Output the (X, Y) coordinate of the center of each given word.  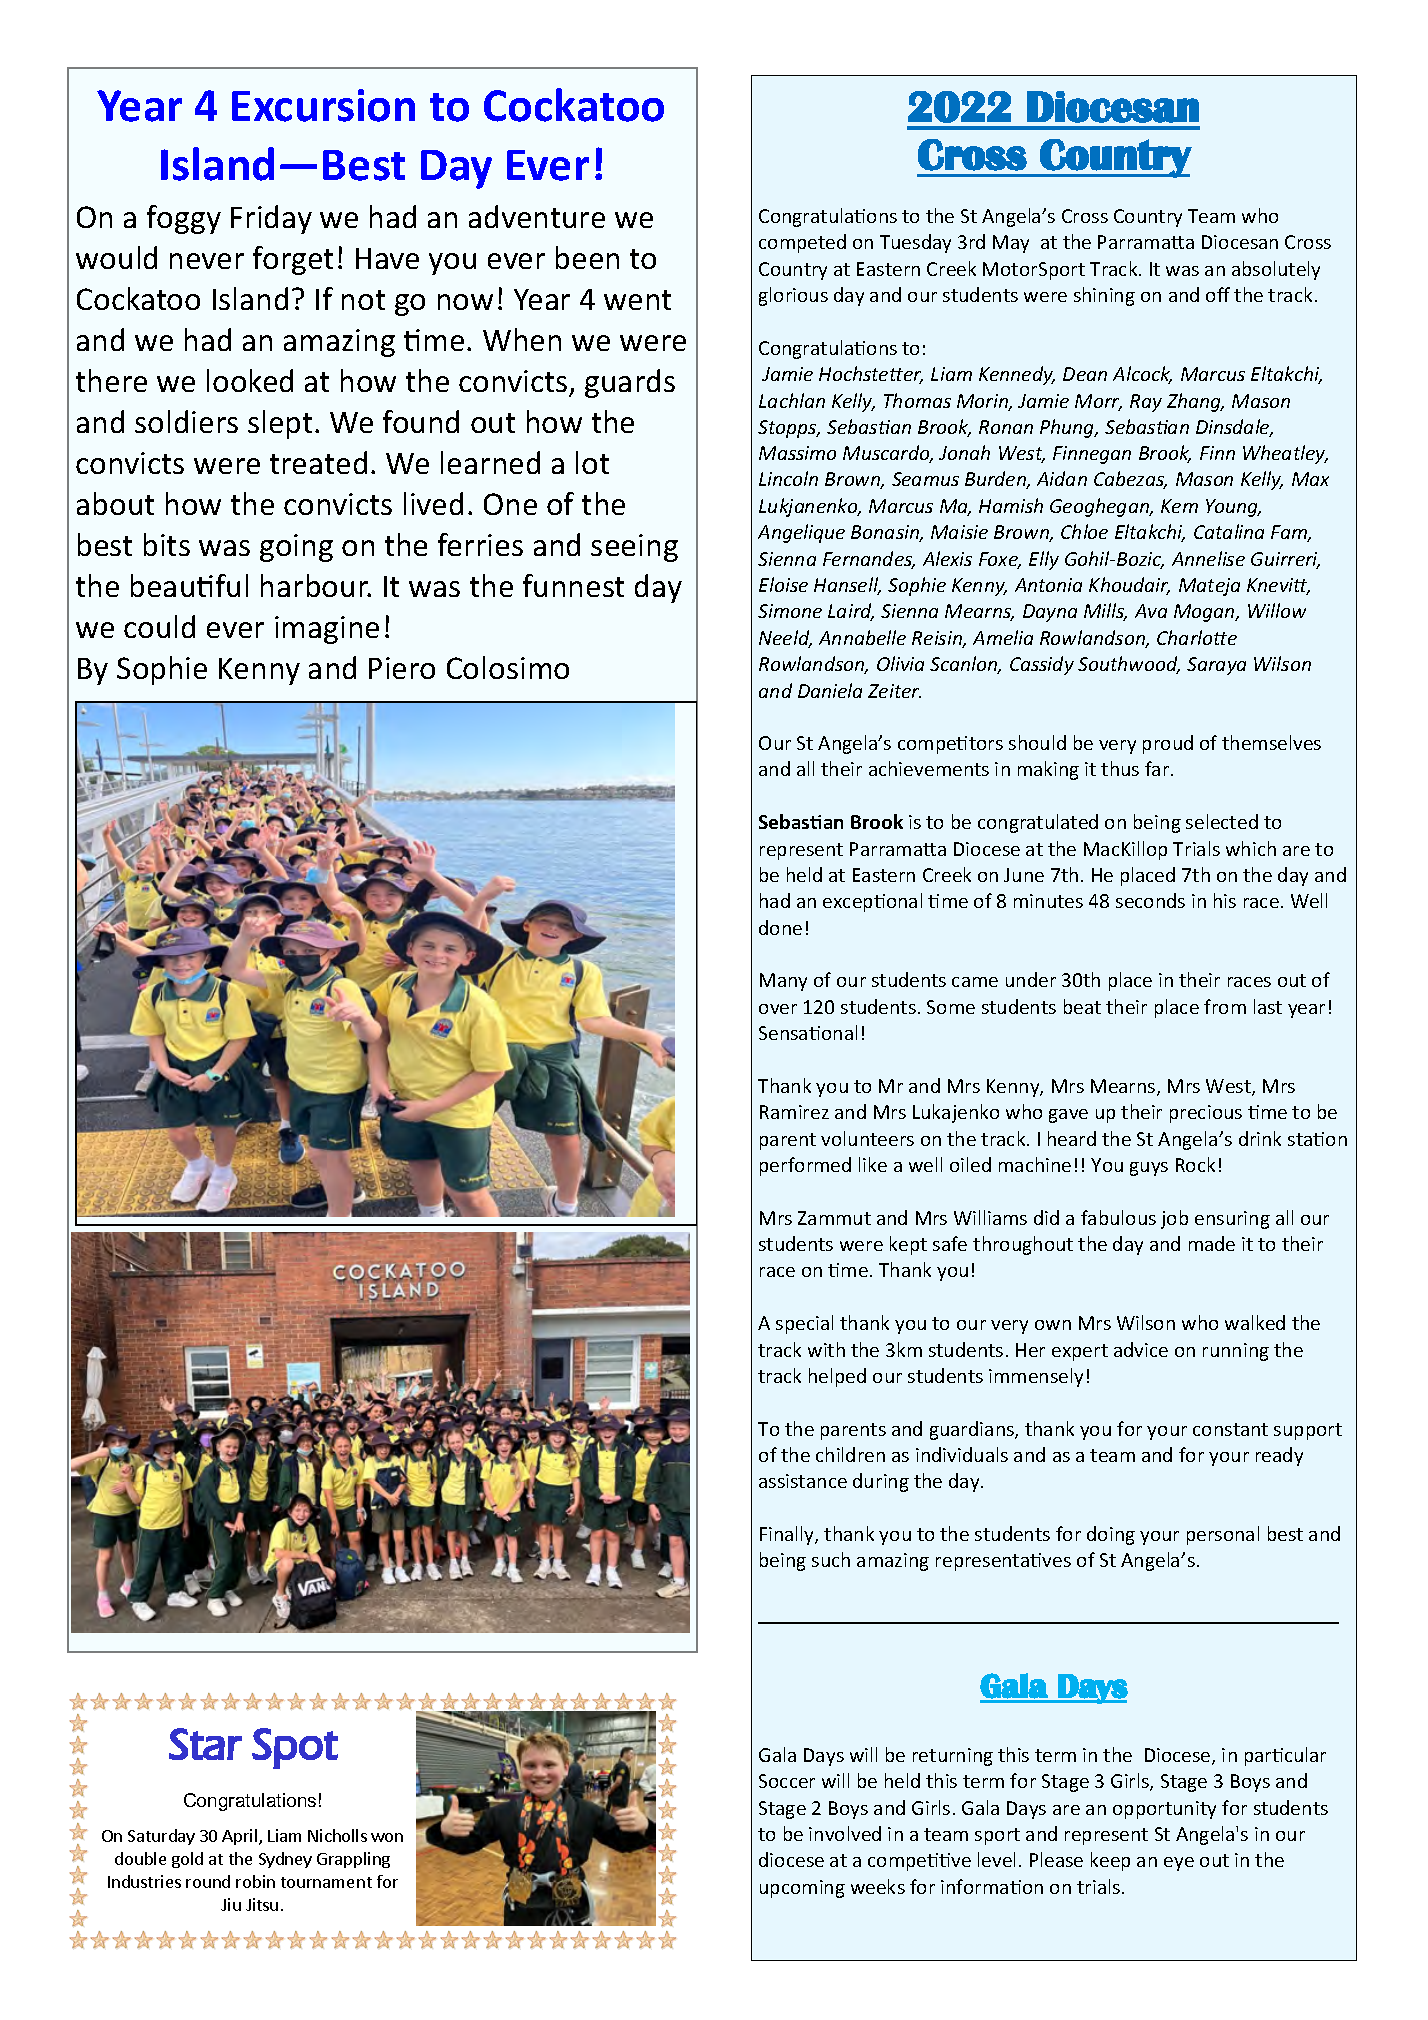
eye (1179, 1864)
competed (802, 243)
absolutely (1276, 270)
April (241, 1837)
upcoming (802, 1889)
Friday (271, 219)
